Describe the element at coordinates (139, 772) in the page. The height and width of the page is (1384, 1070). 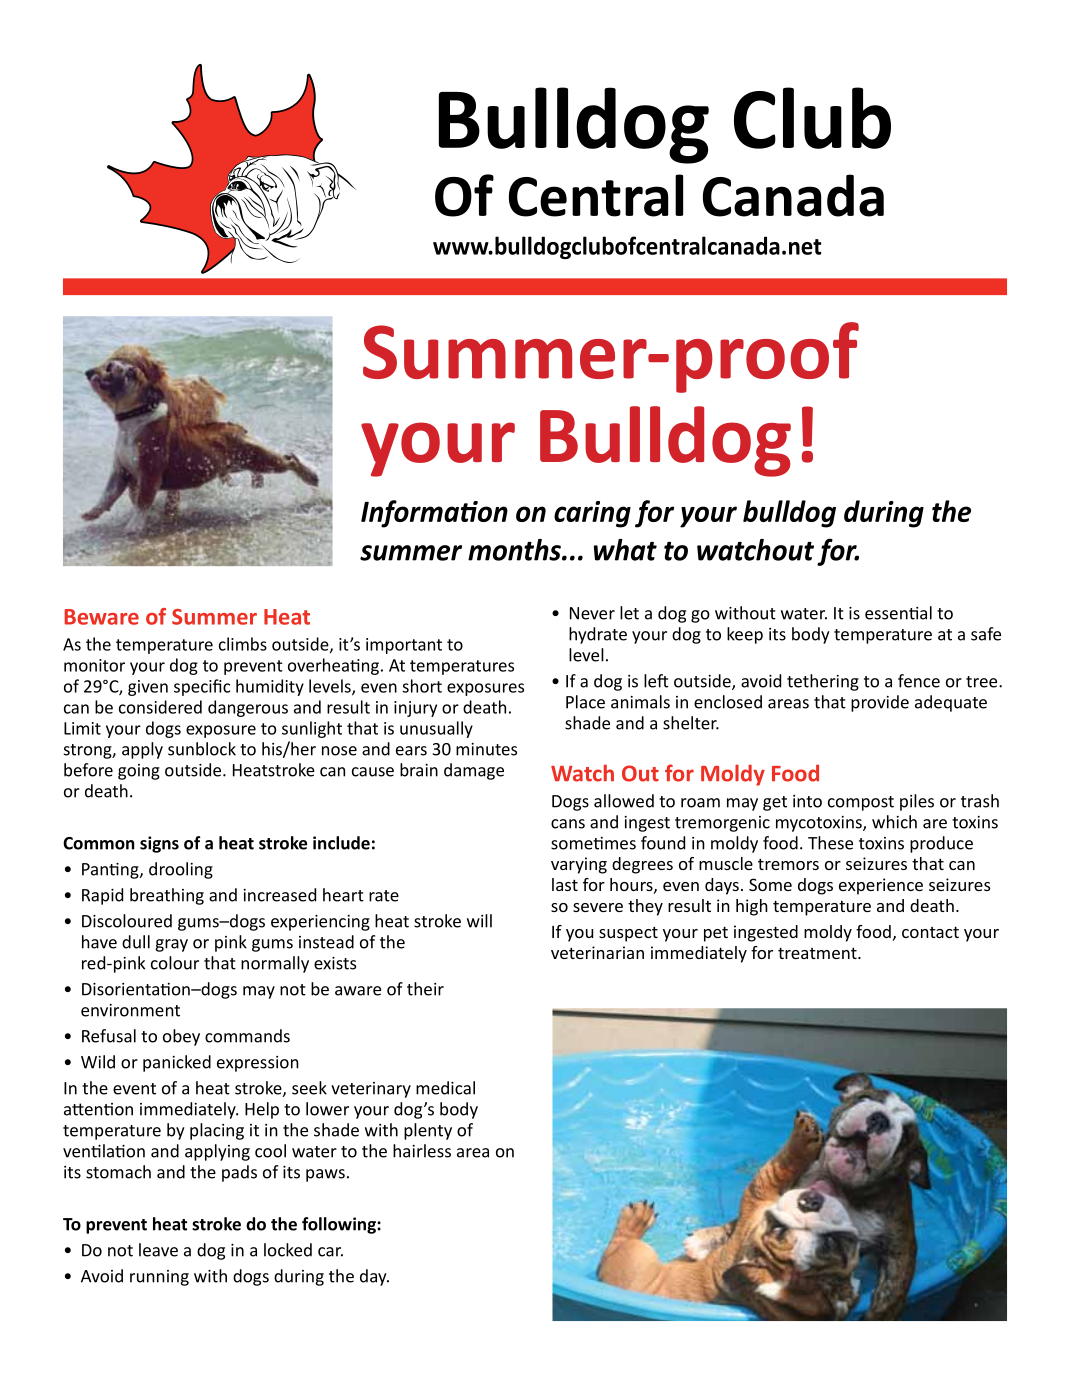
I see `going` at that location.
